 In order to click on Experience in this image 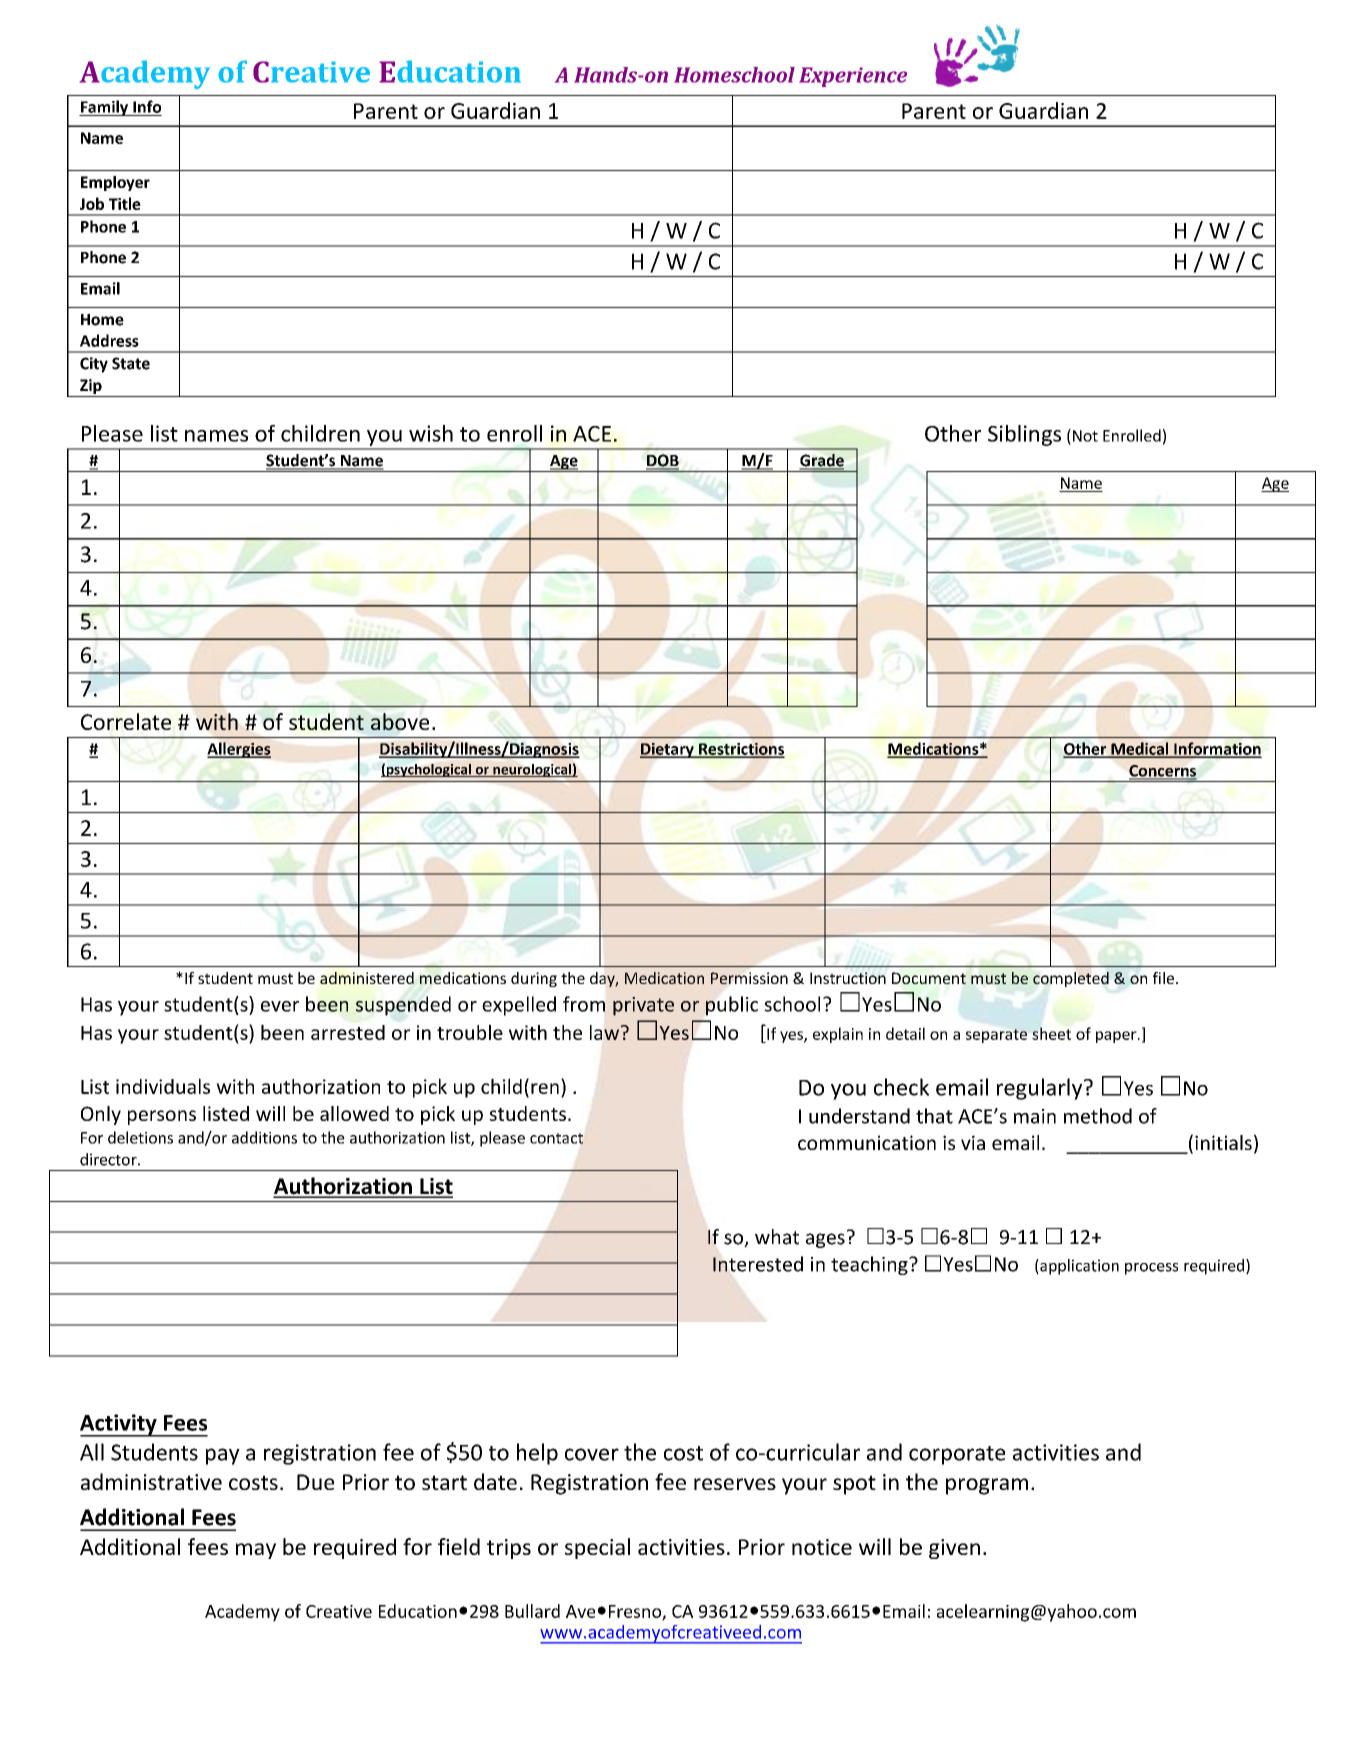, I will do `click(853, 77)`.
